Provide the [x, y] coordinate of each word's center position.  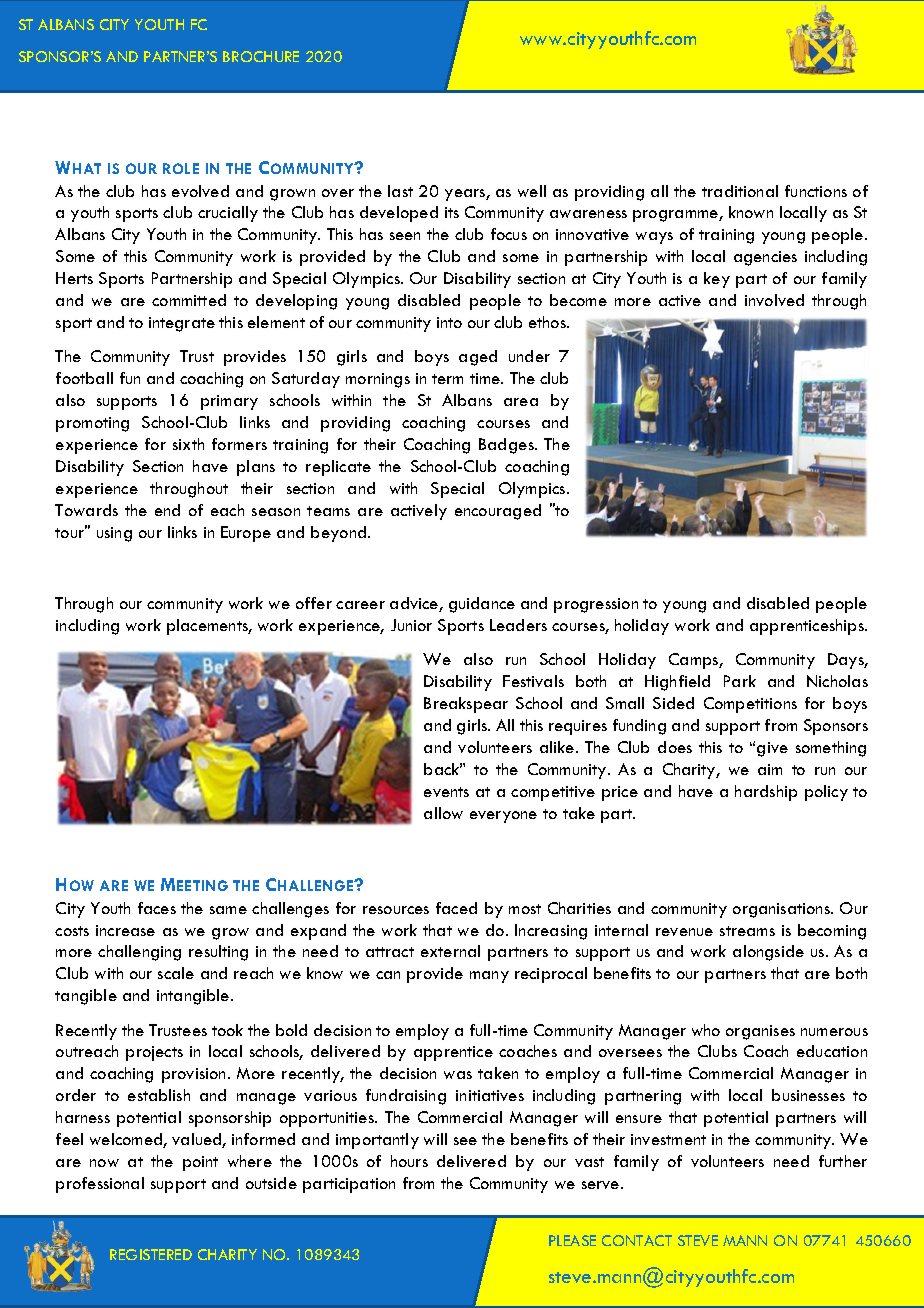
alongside [768, 953]
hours [409, 1161]
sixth [188, 444]
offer [314, 603]
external [450, 951]
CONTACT [637, 1240]
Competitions [750, 705]
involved [774, 300]
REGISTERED [151, 1254]
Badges [507, 446]
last [400, 191]
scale [176, 973]
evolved [200, 191]
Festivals [533, 681]
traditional [740, 191]
